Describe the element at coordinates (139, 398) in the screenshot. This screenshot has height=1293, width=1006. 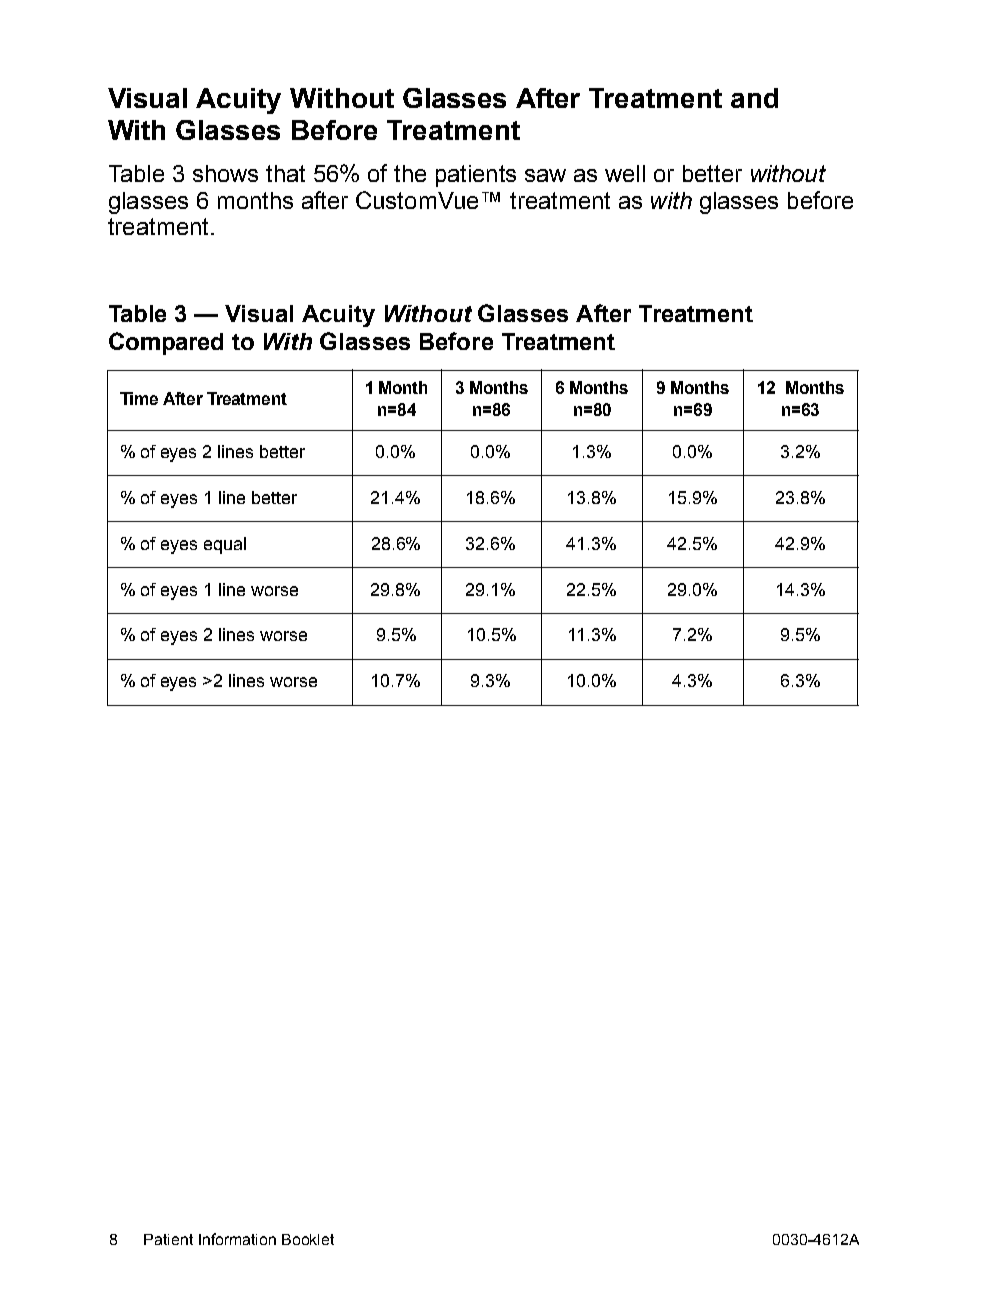
I see `Time` at that location.
